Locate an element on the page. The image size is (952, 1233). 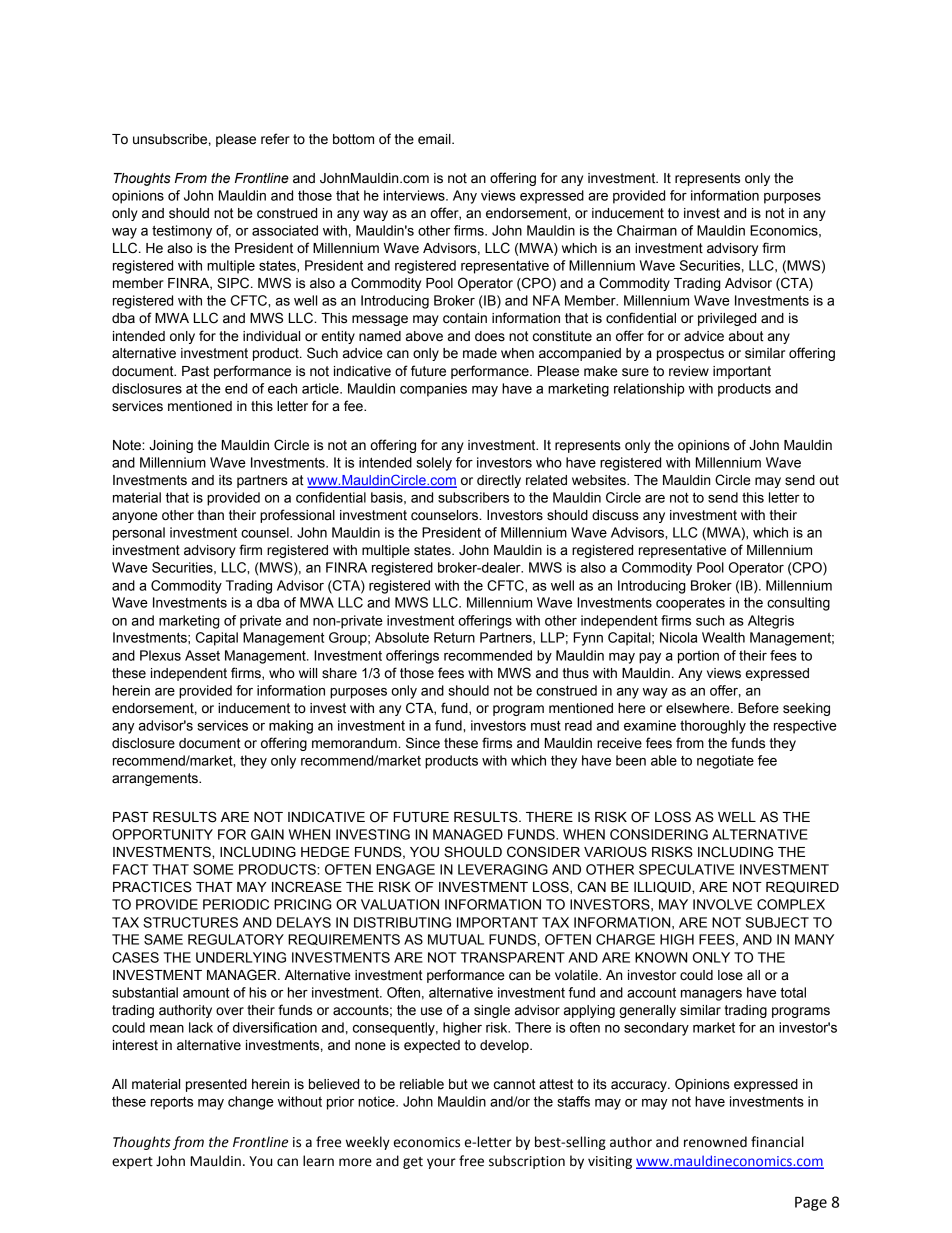
email is located at coordinates (435, 139).
